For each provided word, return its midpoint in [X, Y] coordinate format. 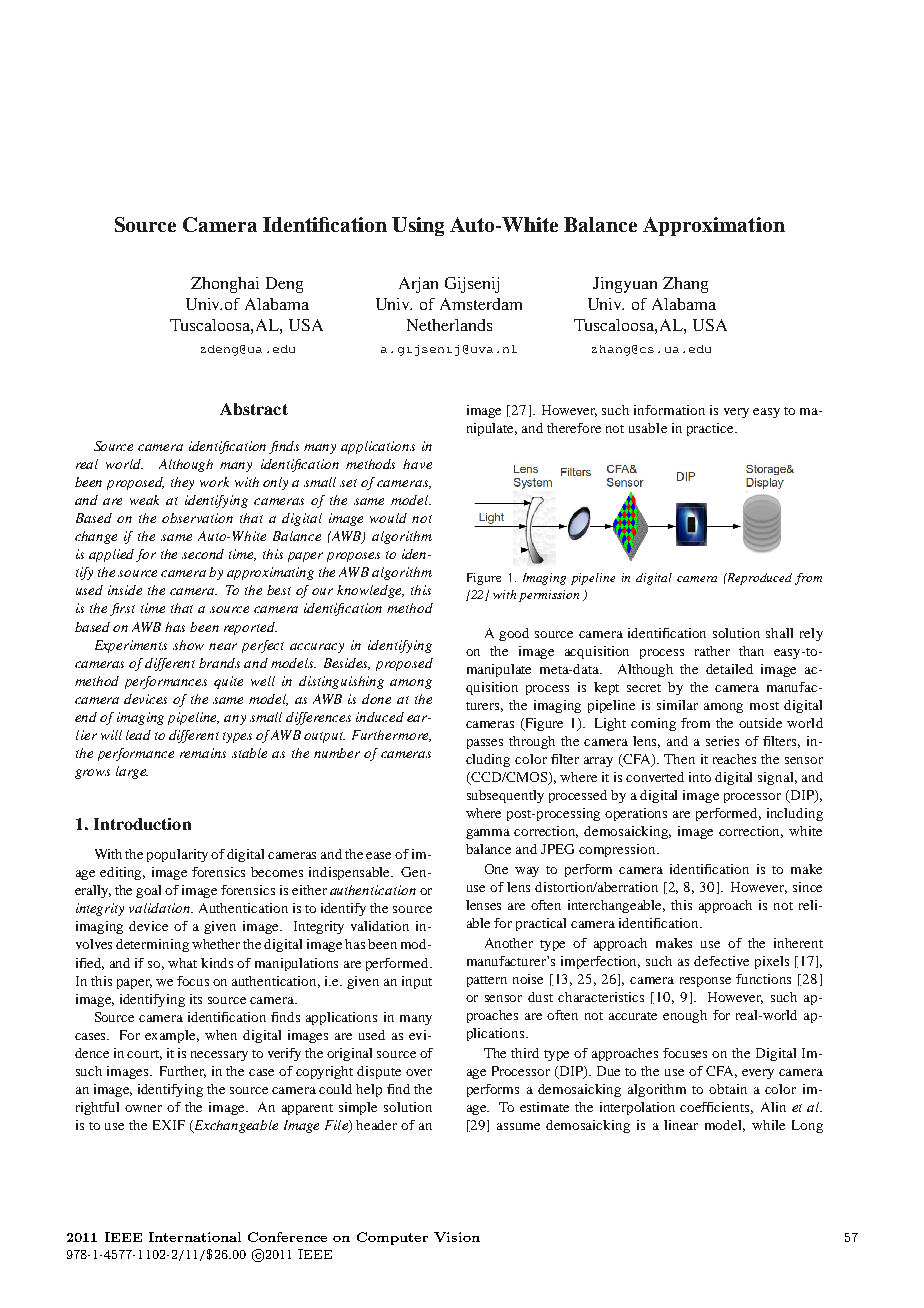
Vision [457, 1237]
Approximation [714, 226]
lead [138, 735]
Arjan [418, 285]
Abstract [254, 409]
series [722, 741]
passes [485, 744]
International [195, 1237]
